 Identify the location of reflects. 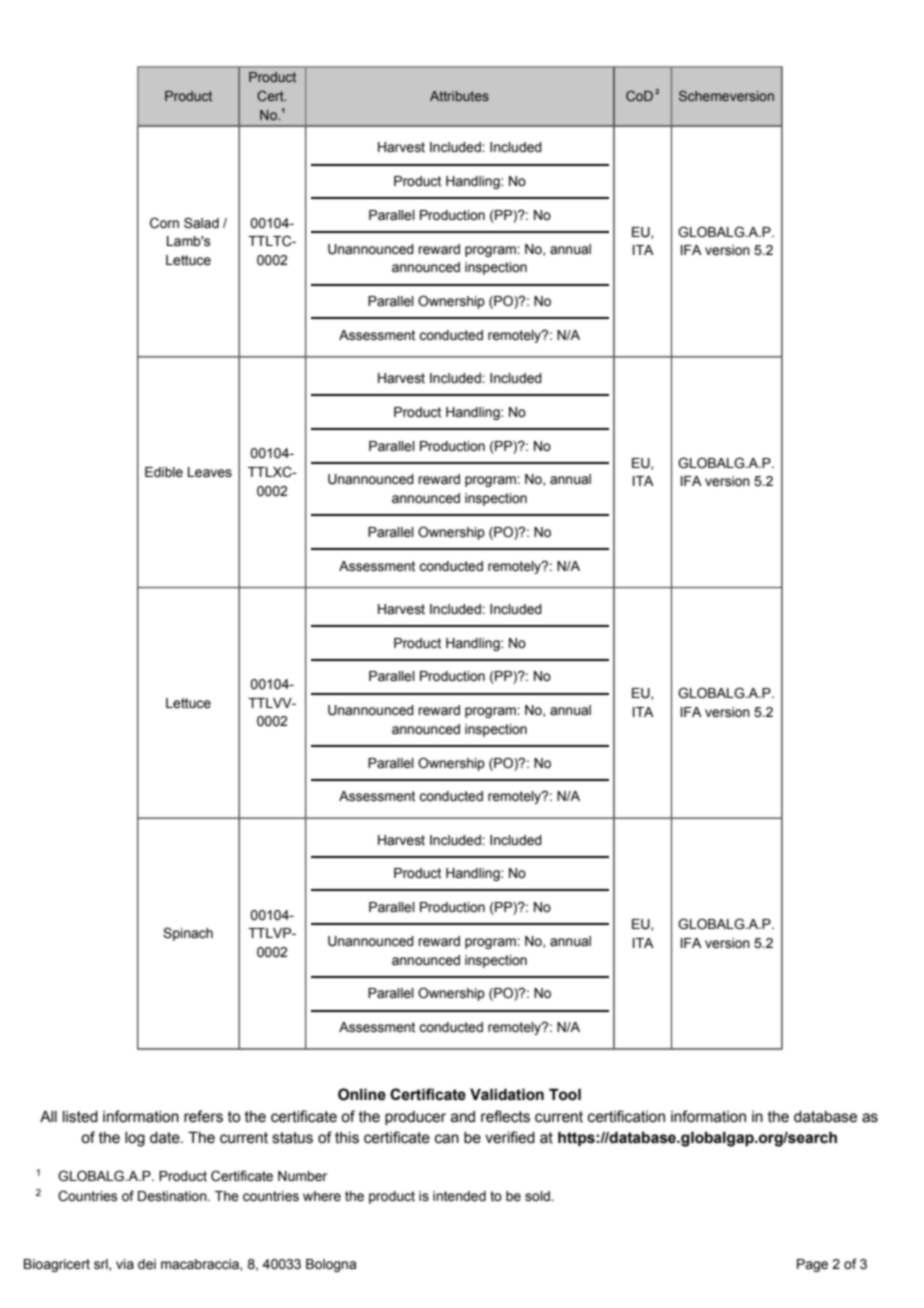
(505, 1116).
